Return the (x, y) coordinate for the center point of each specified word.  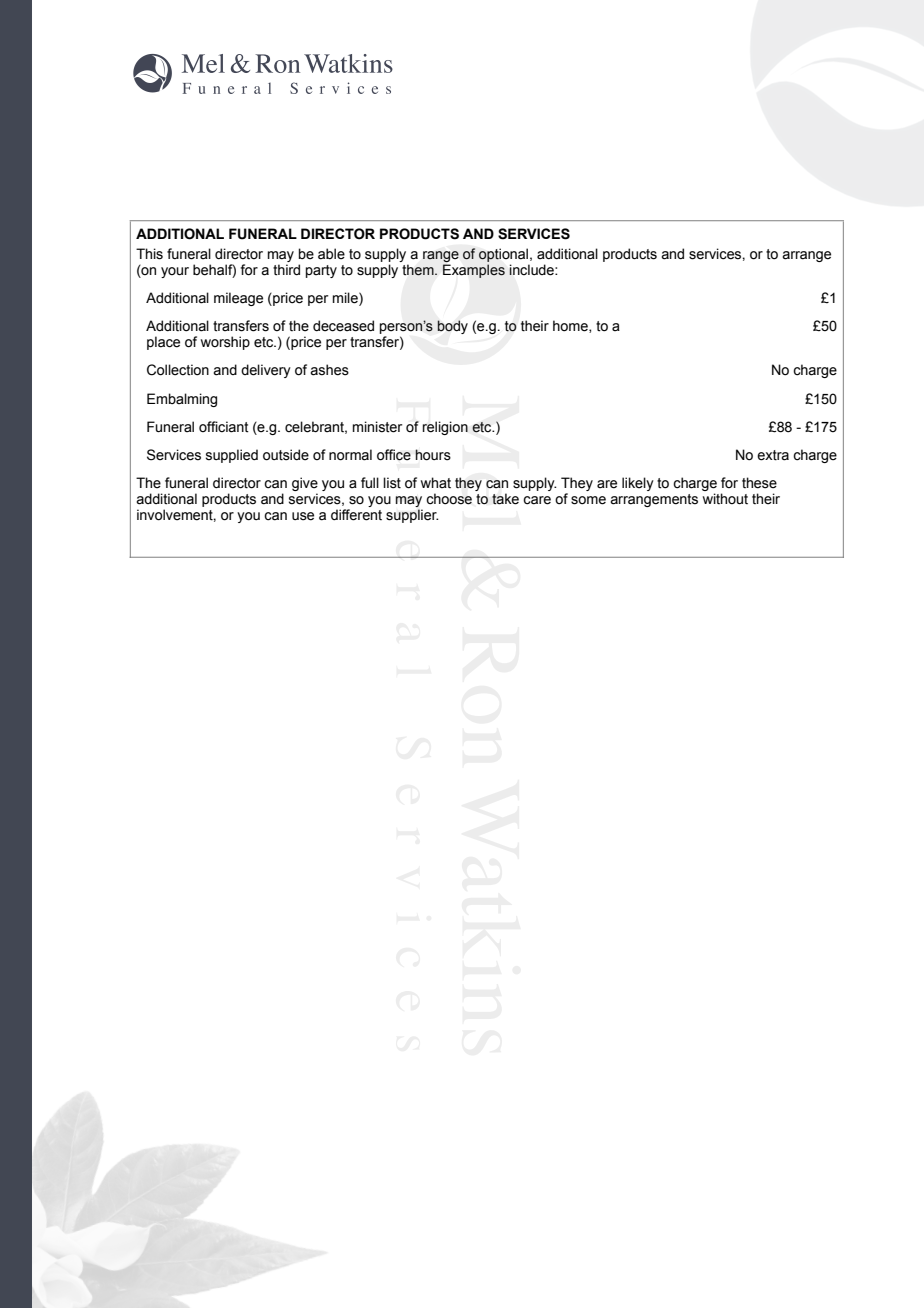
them (419, 270)
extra (773, 455)
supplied (232, 456)
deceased (343, 326)
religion (445, 428)
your (175, 272)
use (303, 516)
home (571, 326)
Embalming (182, 400)
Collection (178, 370)
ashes (329, 370)
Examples (474, 271)
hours (433, 455)
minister (377, 427)
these (759, 483)
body (452, 327)
